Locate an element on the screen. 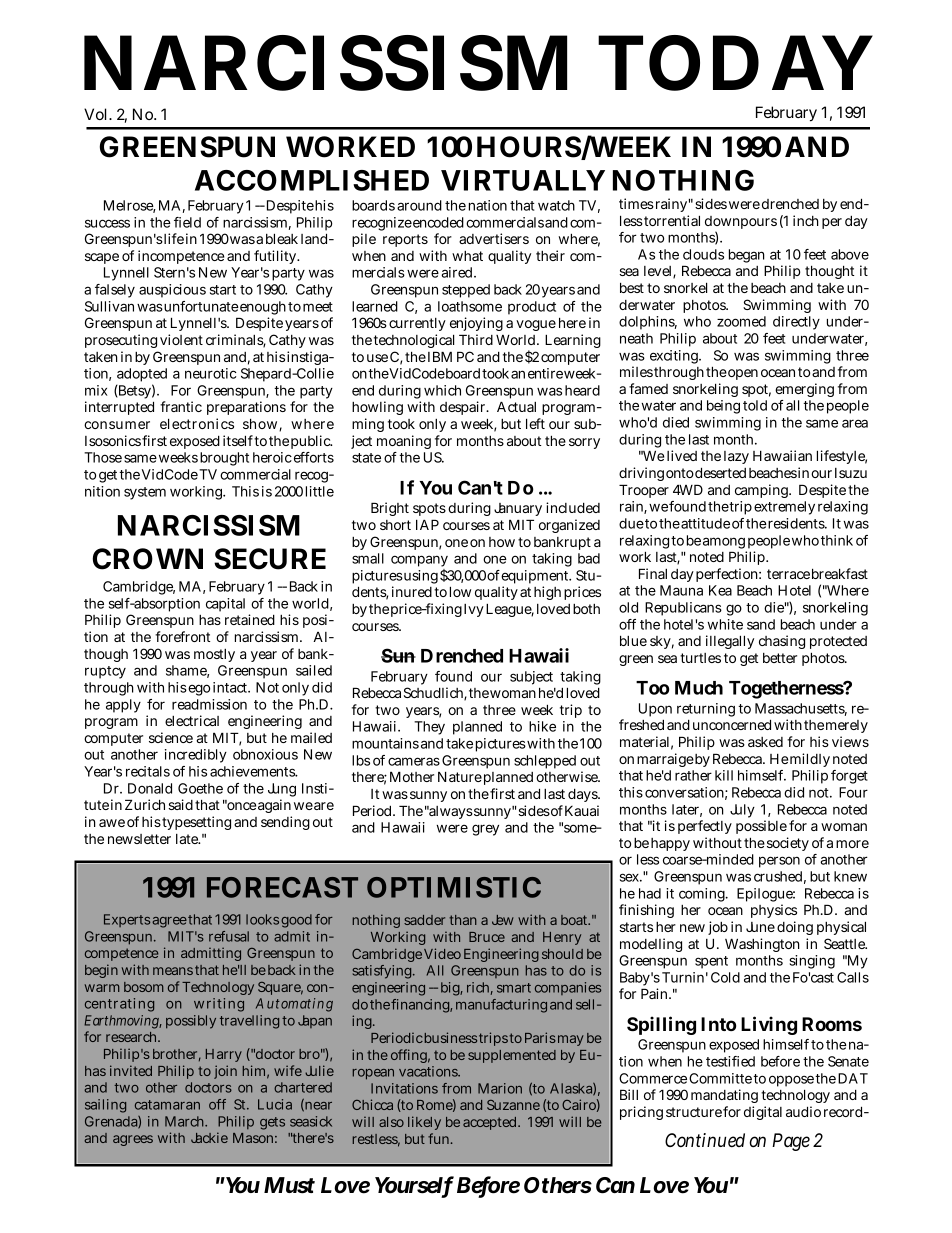 This screenshot has width=952, height=1233. violent is located at coordinates (181, 339).
